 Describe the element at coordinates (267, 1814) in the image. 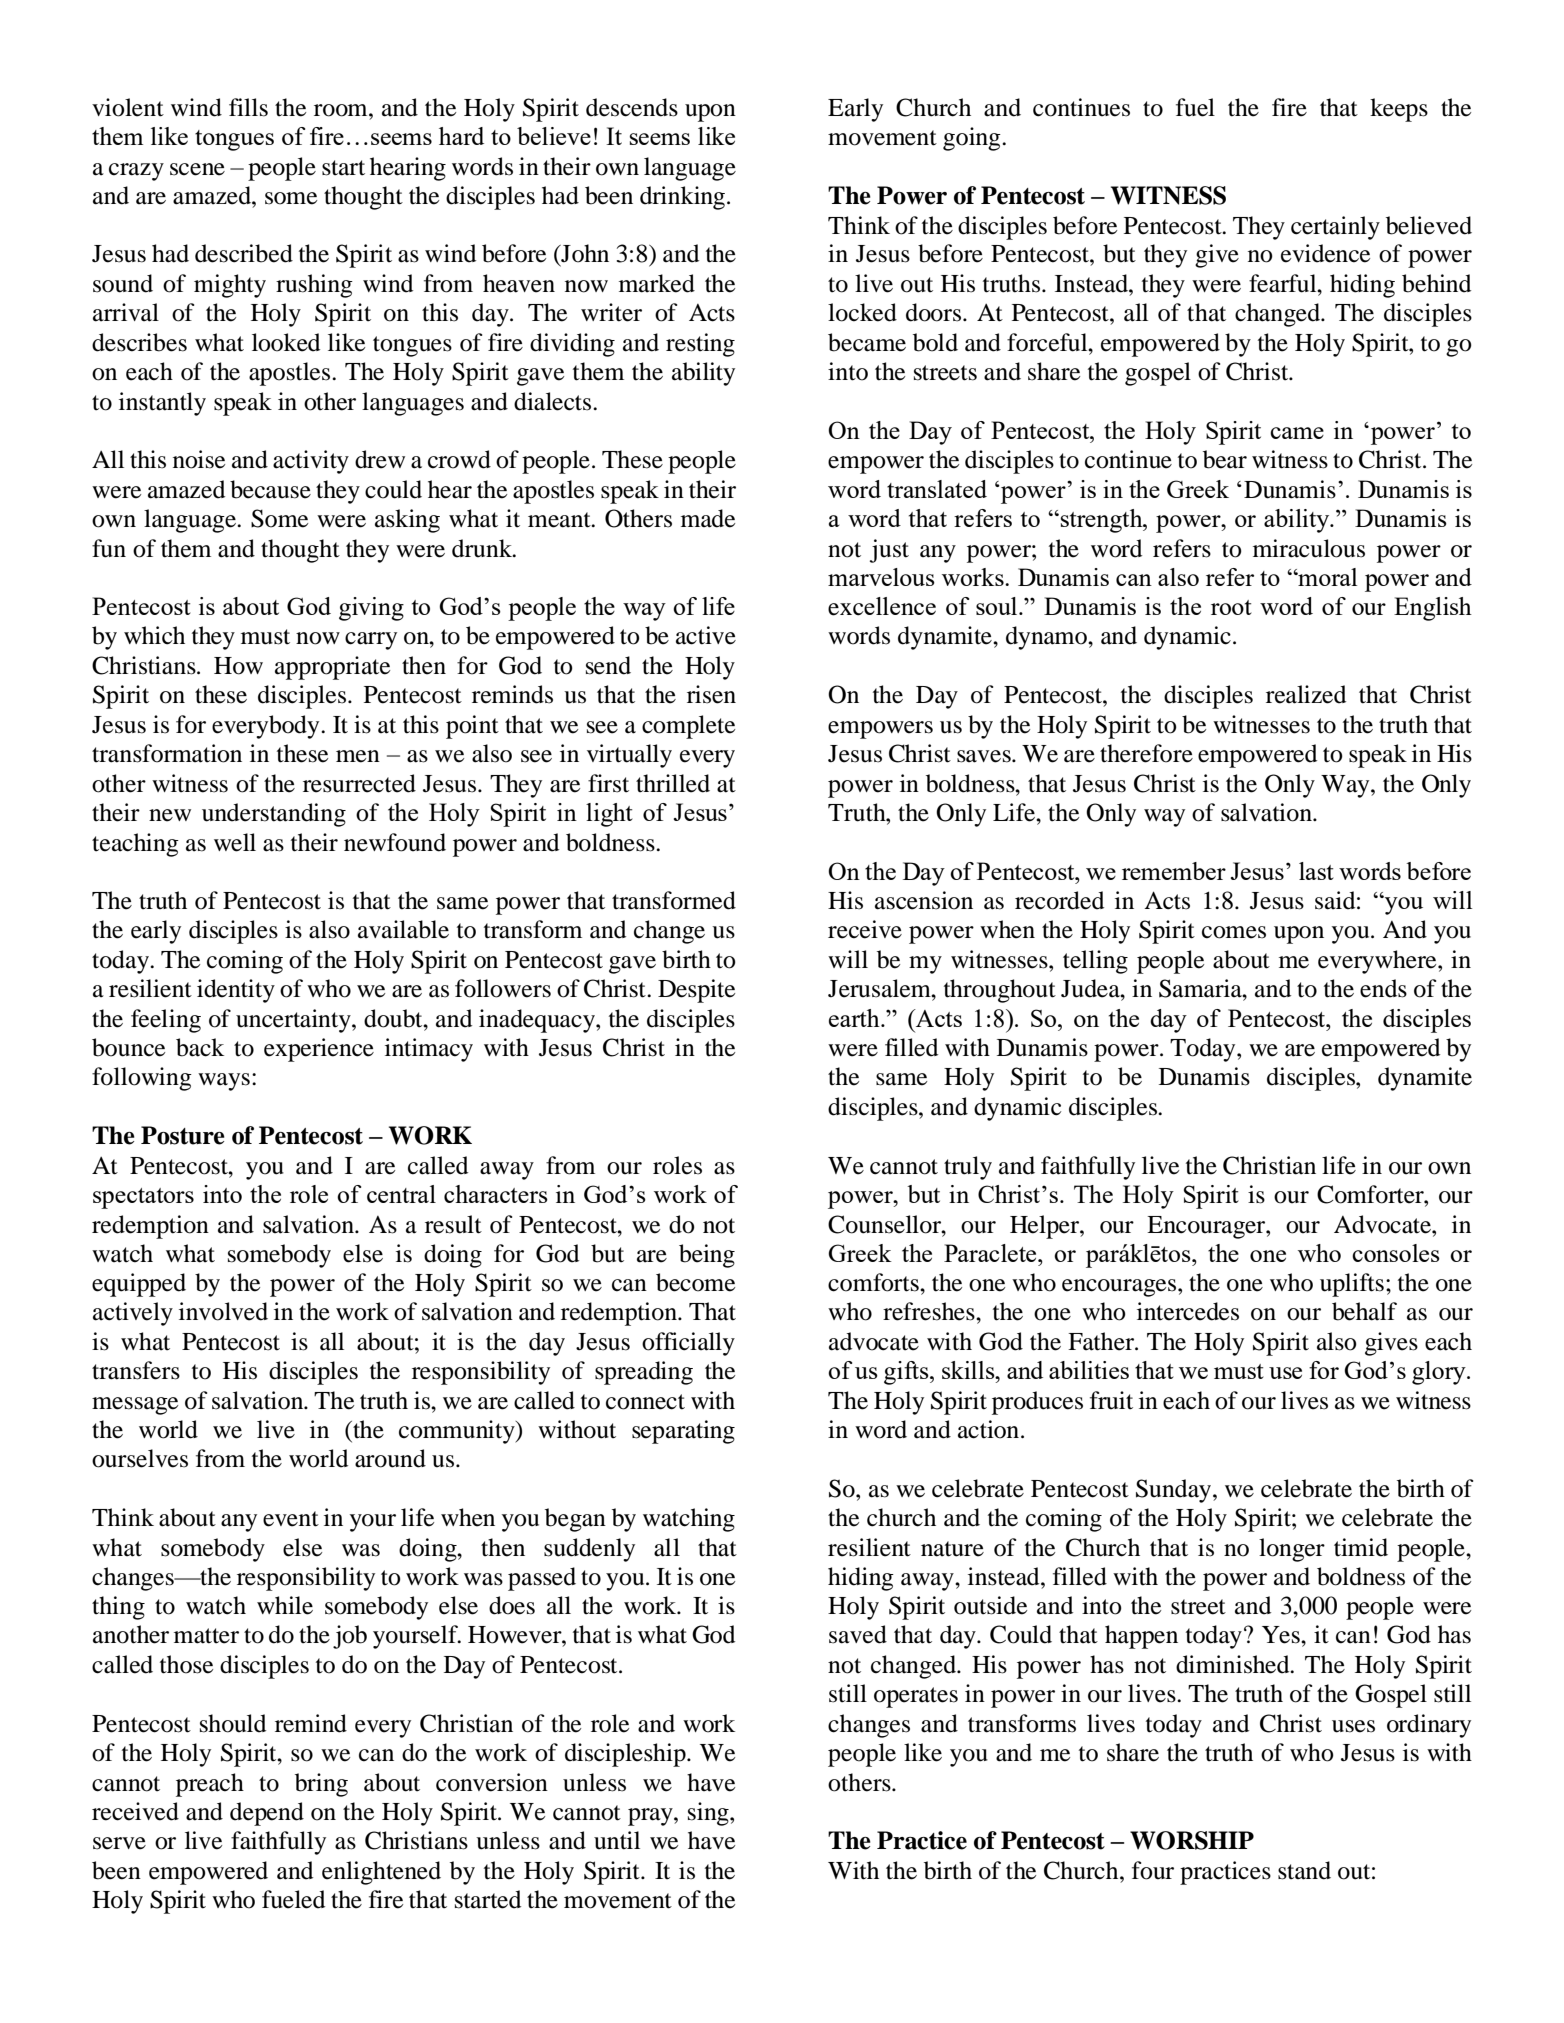

I see `depend` at that location.
